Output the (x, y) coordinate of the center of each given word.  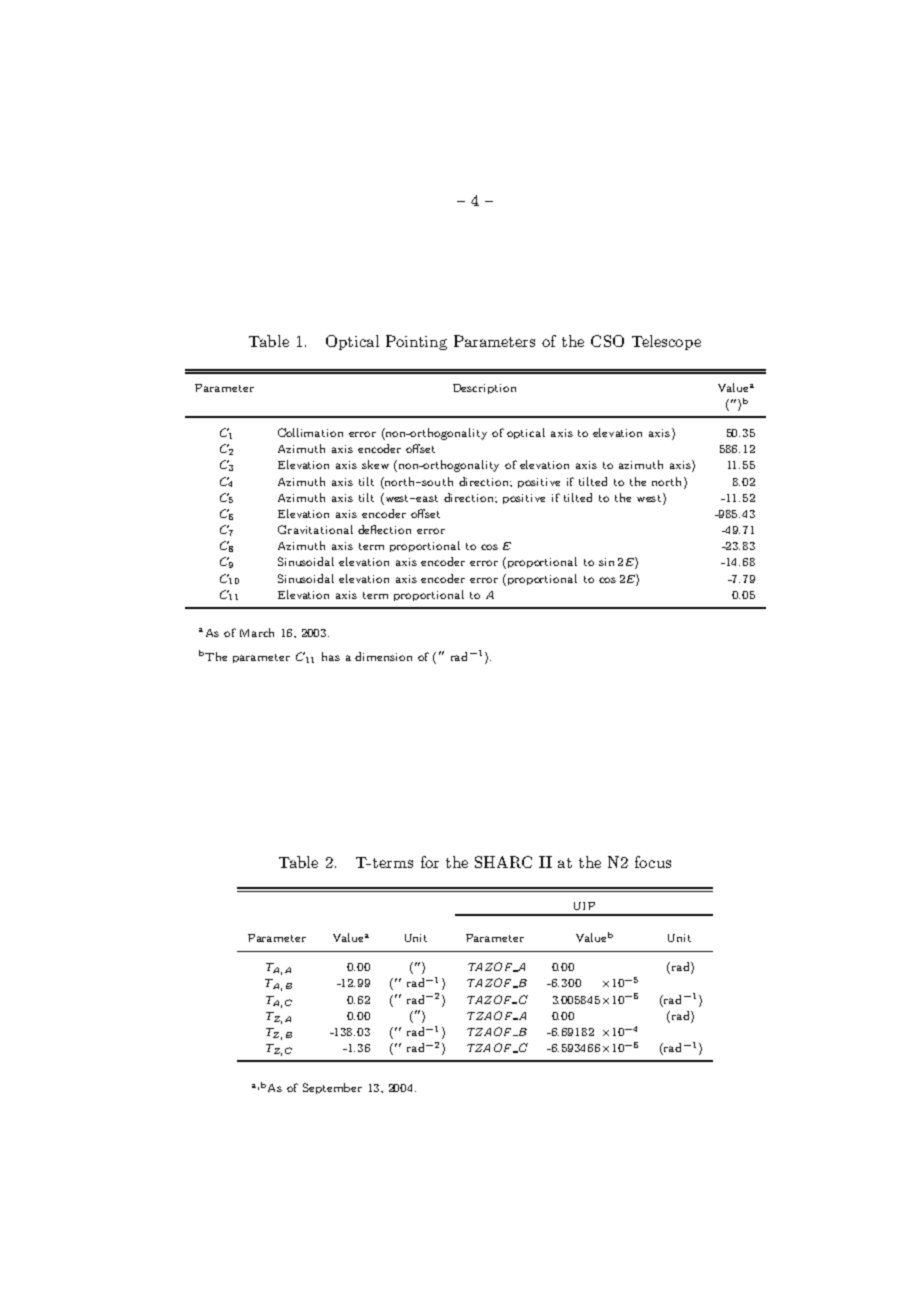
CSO (607, 341)
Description (484, 389)
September (332, 1088)
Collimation (310, 432)
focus (653, 862)
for (430, 862)
